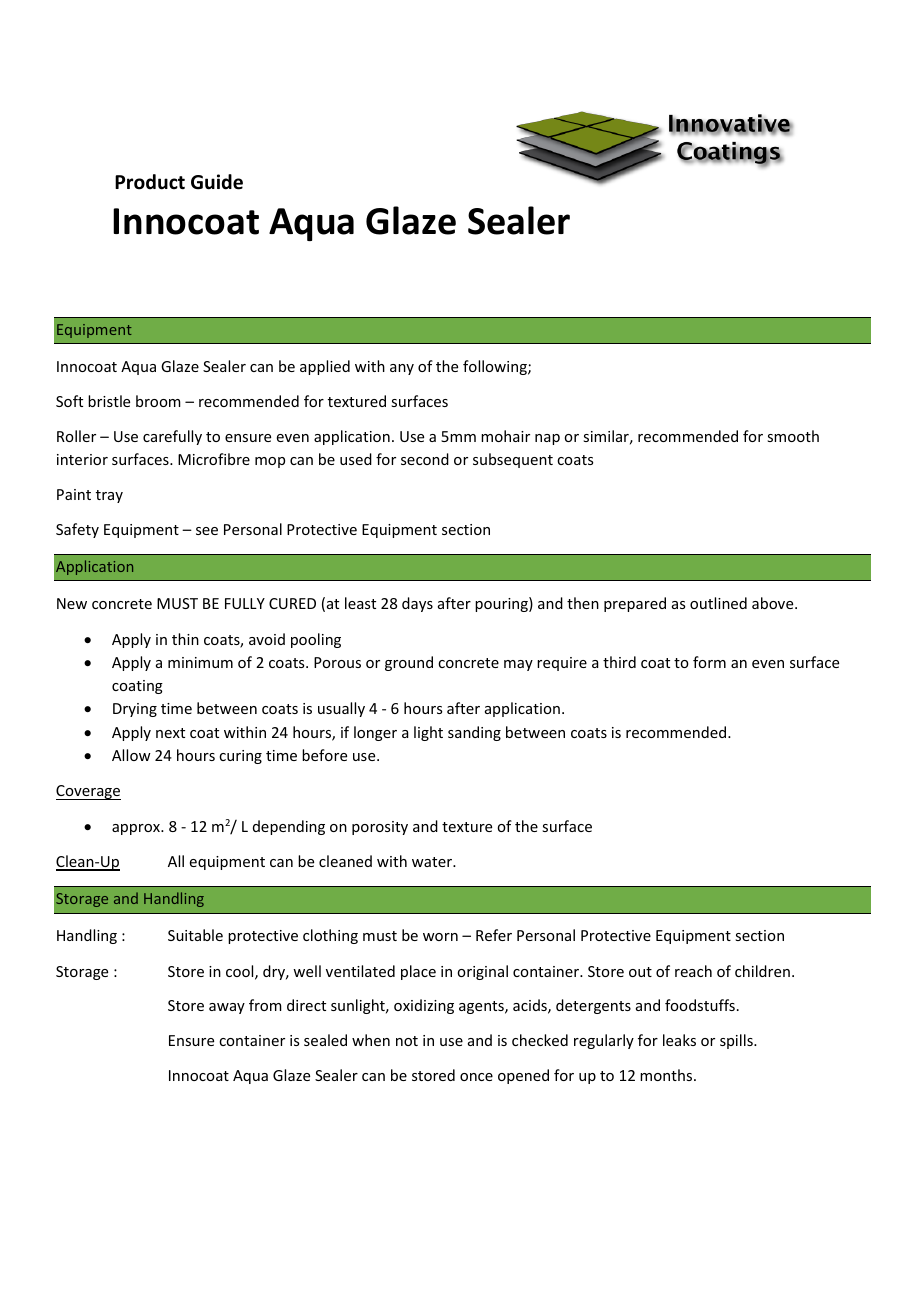 Image resolution: width=924 pixels, height=1308 pixels. I want to click on outlined, so click(718, 603).
